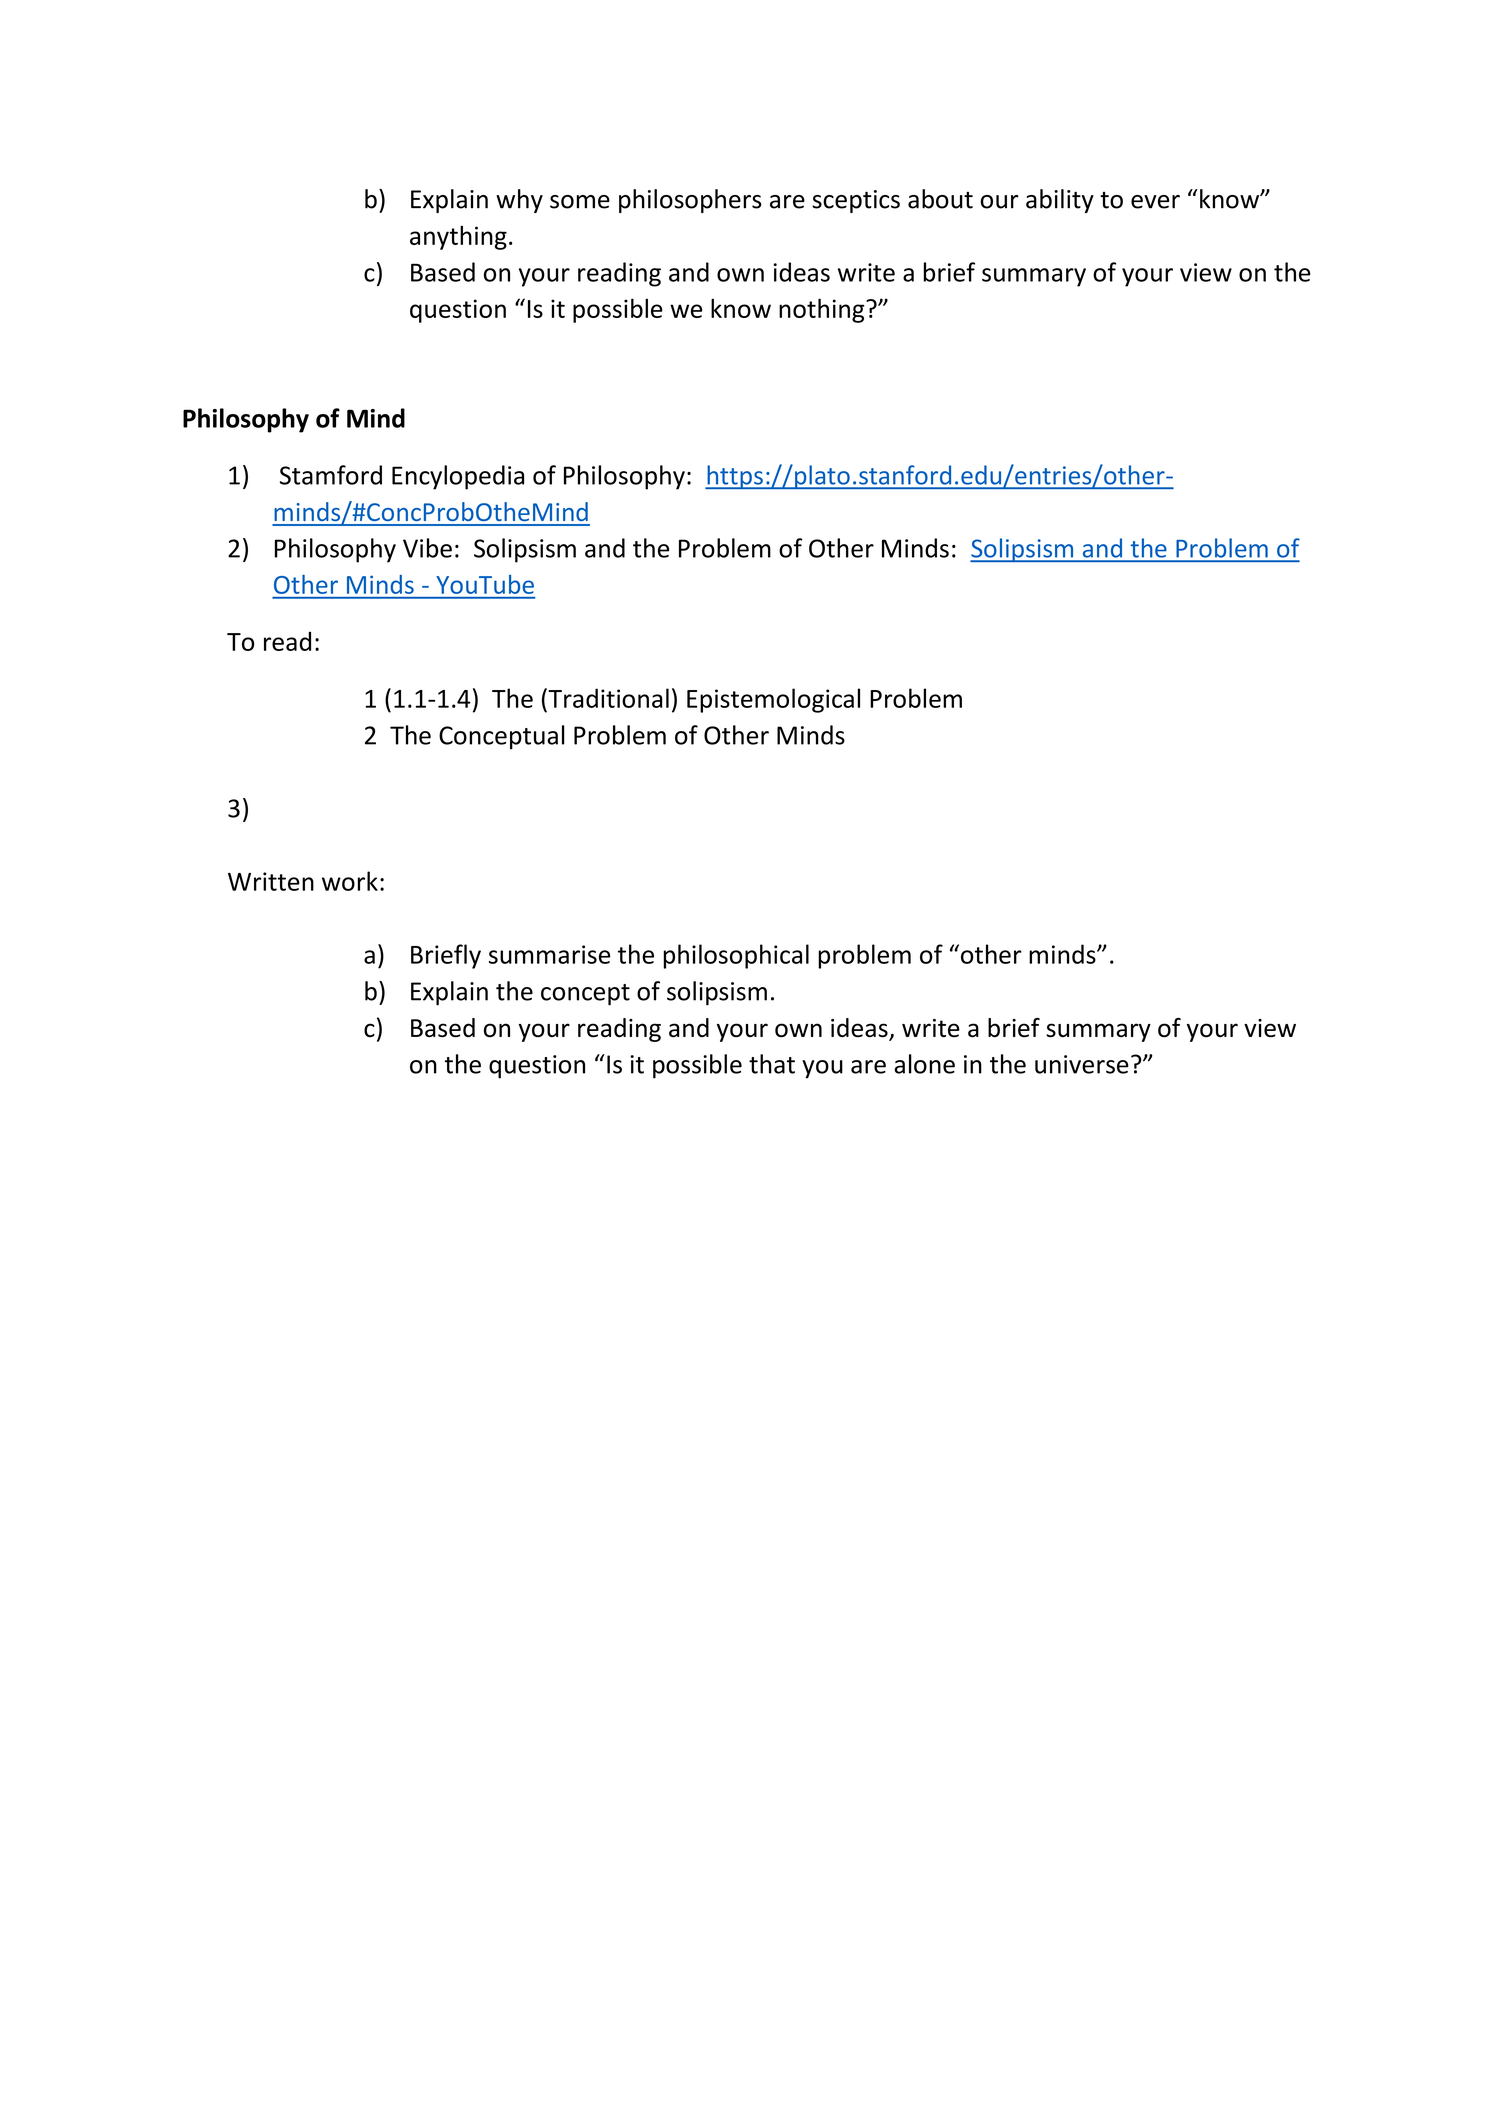 This page has height=2125, width=1502. What do you see at coordinates (1060, 201) in the page?
I see `ability` at bounding box center [1060, 201].
